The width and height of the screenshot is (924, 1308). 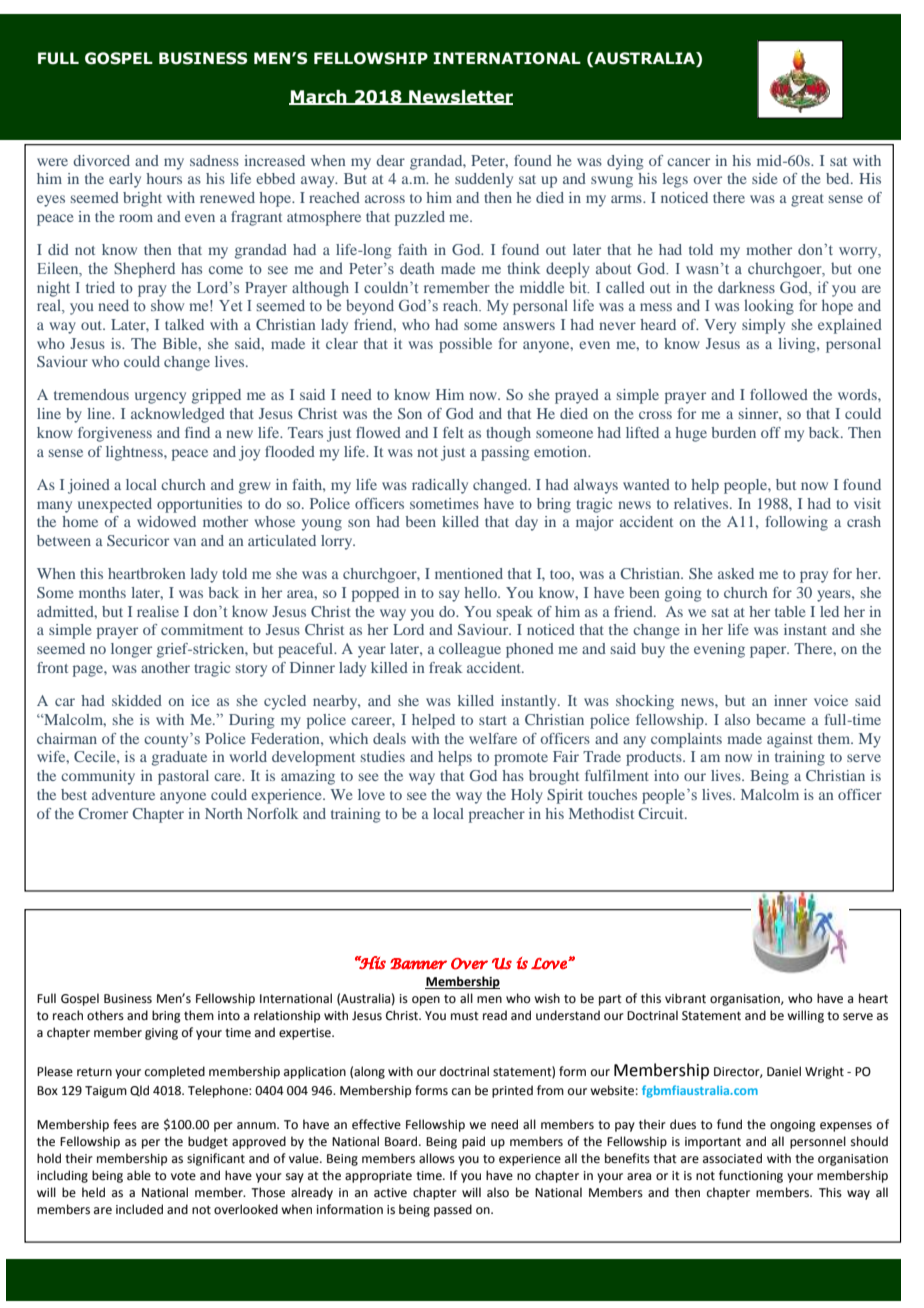 I want to click on urgency, so click(x=160, y=398).
